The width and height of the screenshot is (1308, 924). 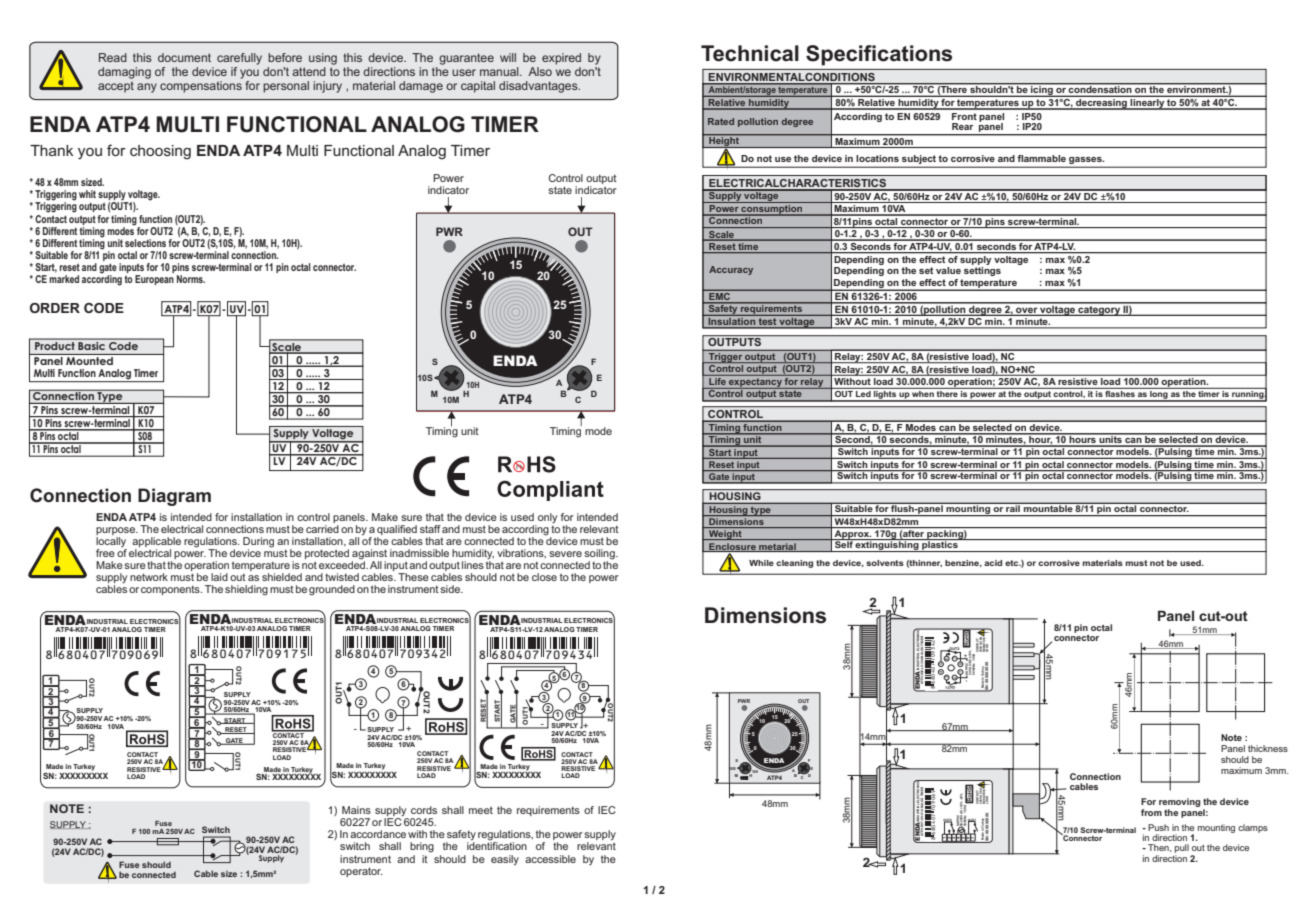 What do you see at coordinates (1101, 104) in the screenshot?
I see `decreasing` at bounding box center [1101, 104].
